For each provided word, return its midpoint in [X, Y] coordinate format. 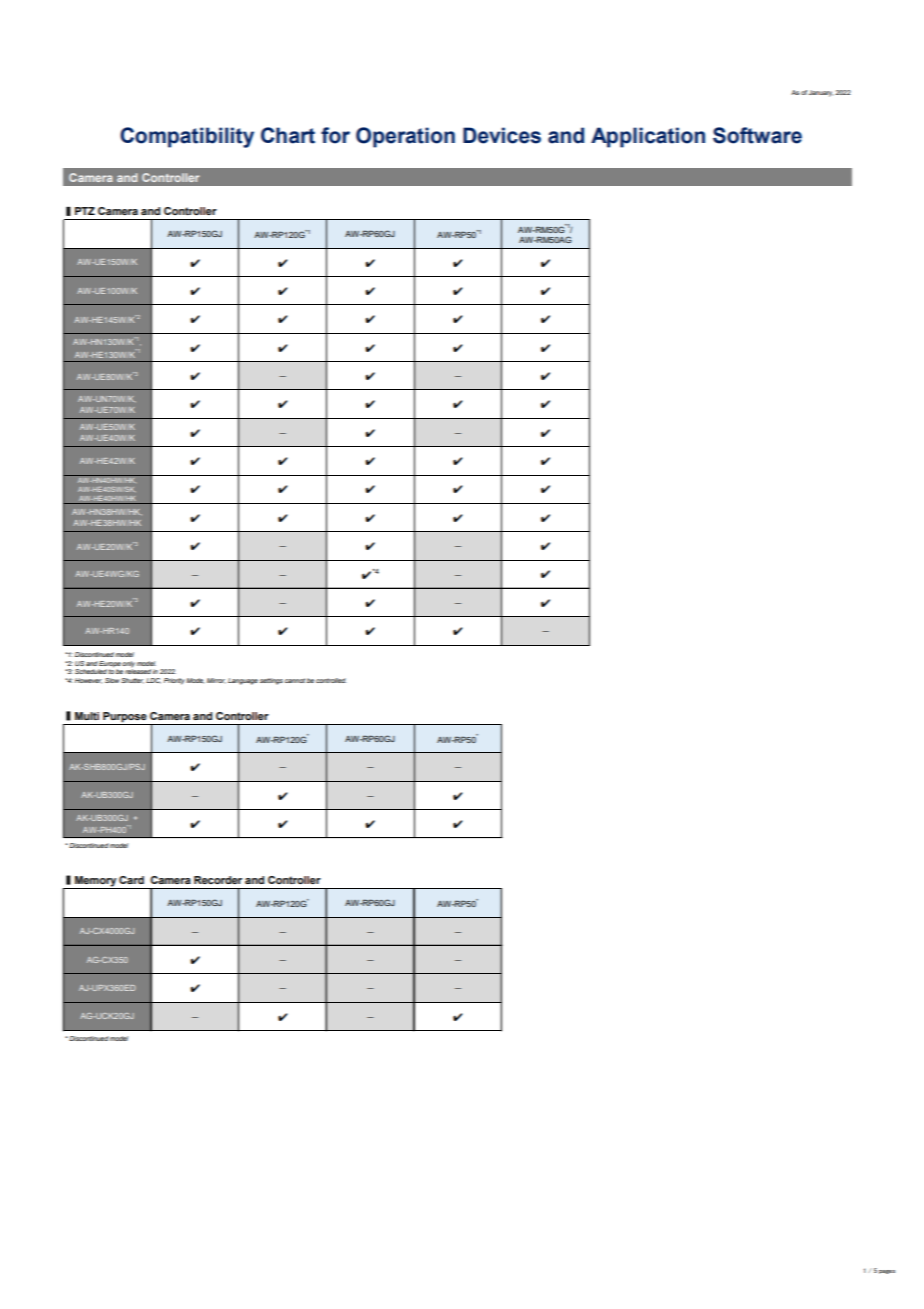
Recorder [218, 880]
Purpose [125, 718]
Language [243, 681]
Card [131, 880]
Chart [288, 135]
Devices [502, 135]
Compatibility [187, 137]
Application [648, 137]
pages [887, 1272]
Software [757, 135]
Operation [405, 137]
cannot [295, 680]
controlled [331, 680]
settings [271, 681]
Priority [174, 681]
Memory [96, 882]
